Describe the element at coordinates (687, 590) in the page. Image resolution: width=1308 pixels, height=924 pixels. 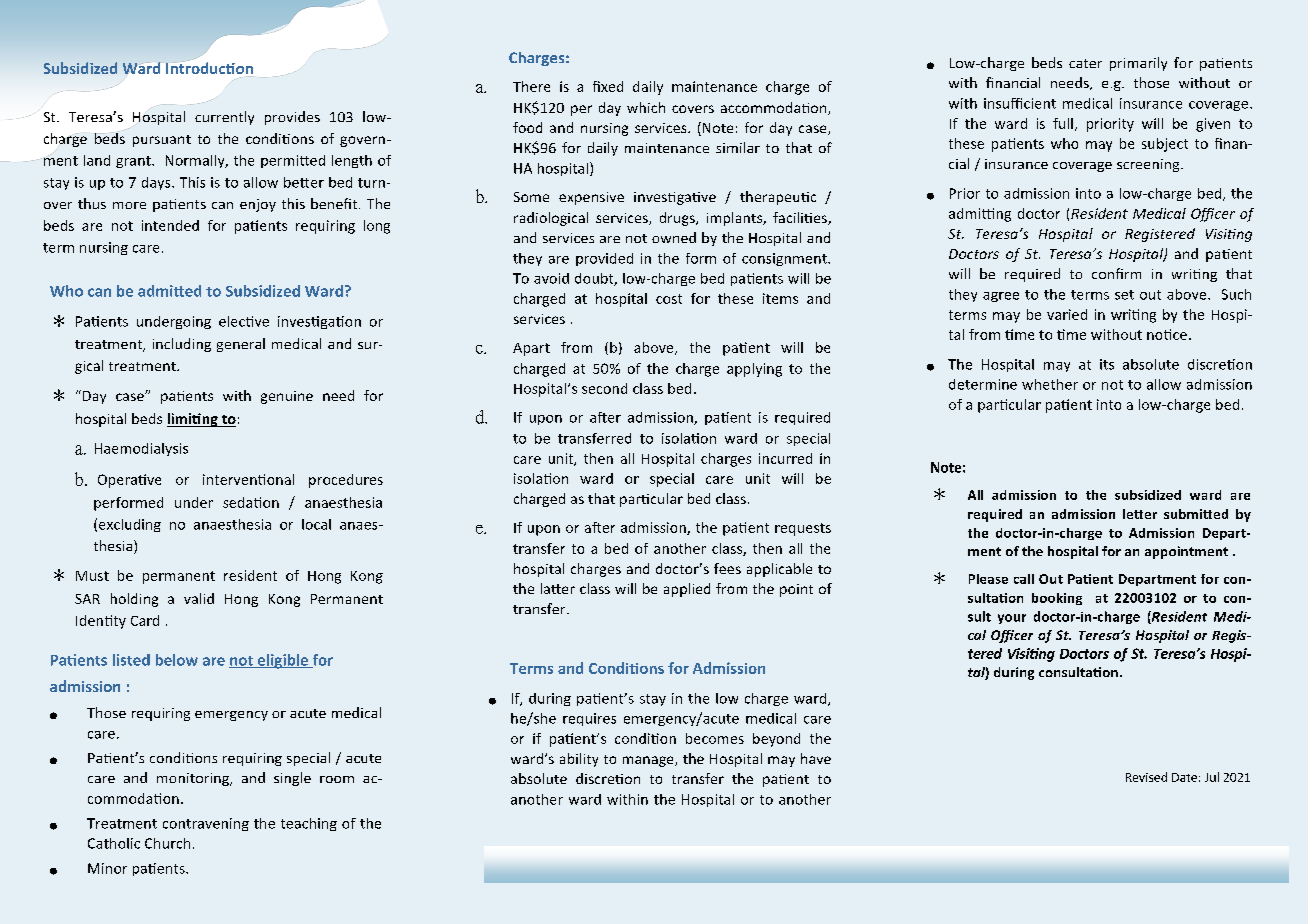
I see `applied` at that location.
